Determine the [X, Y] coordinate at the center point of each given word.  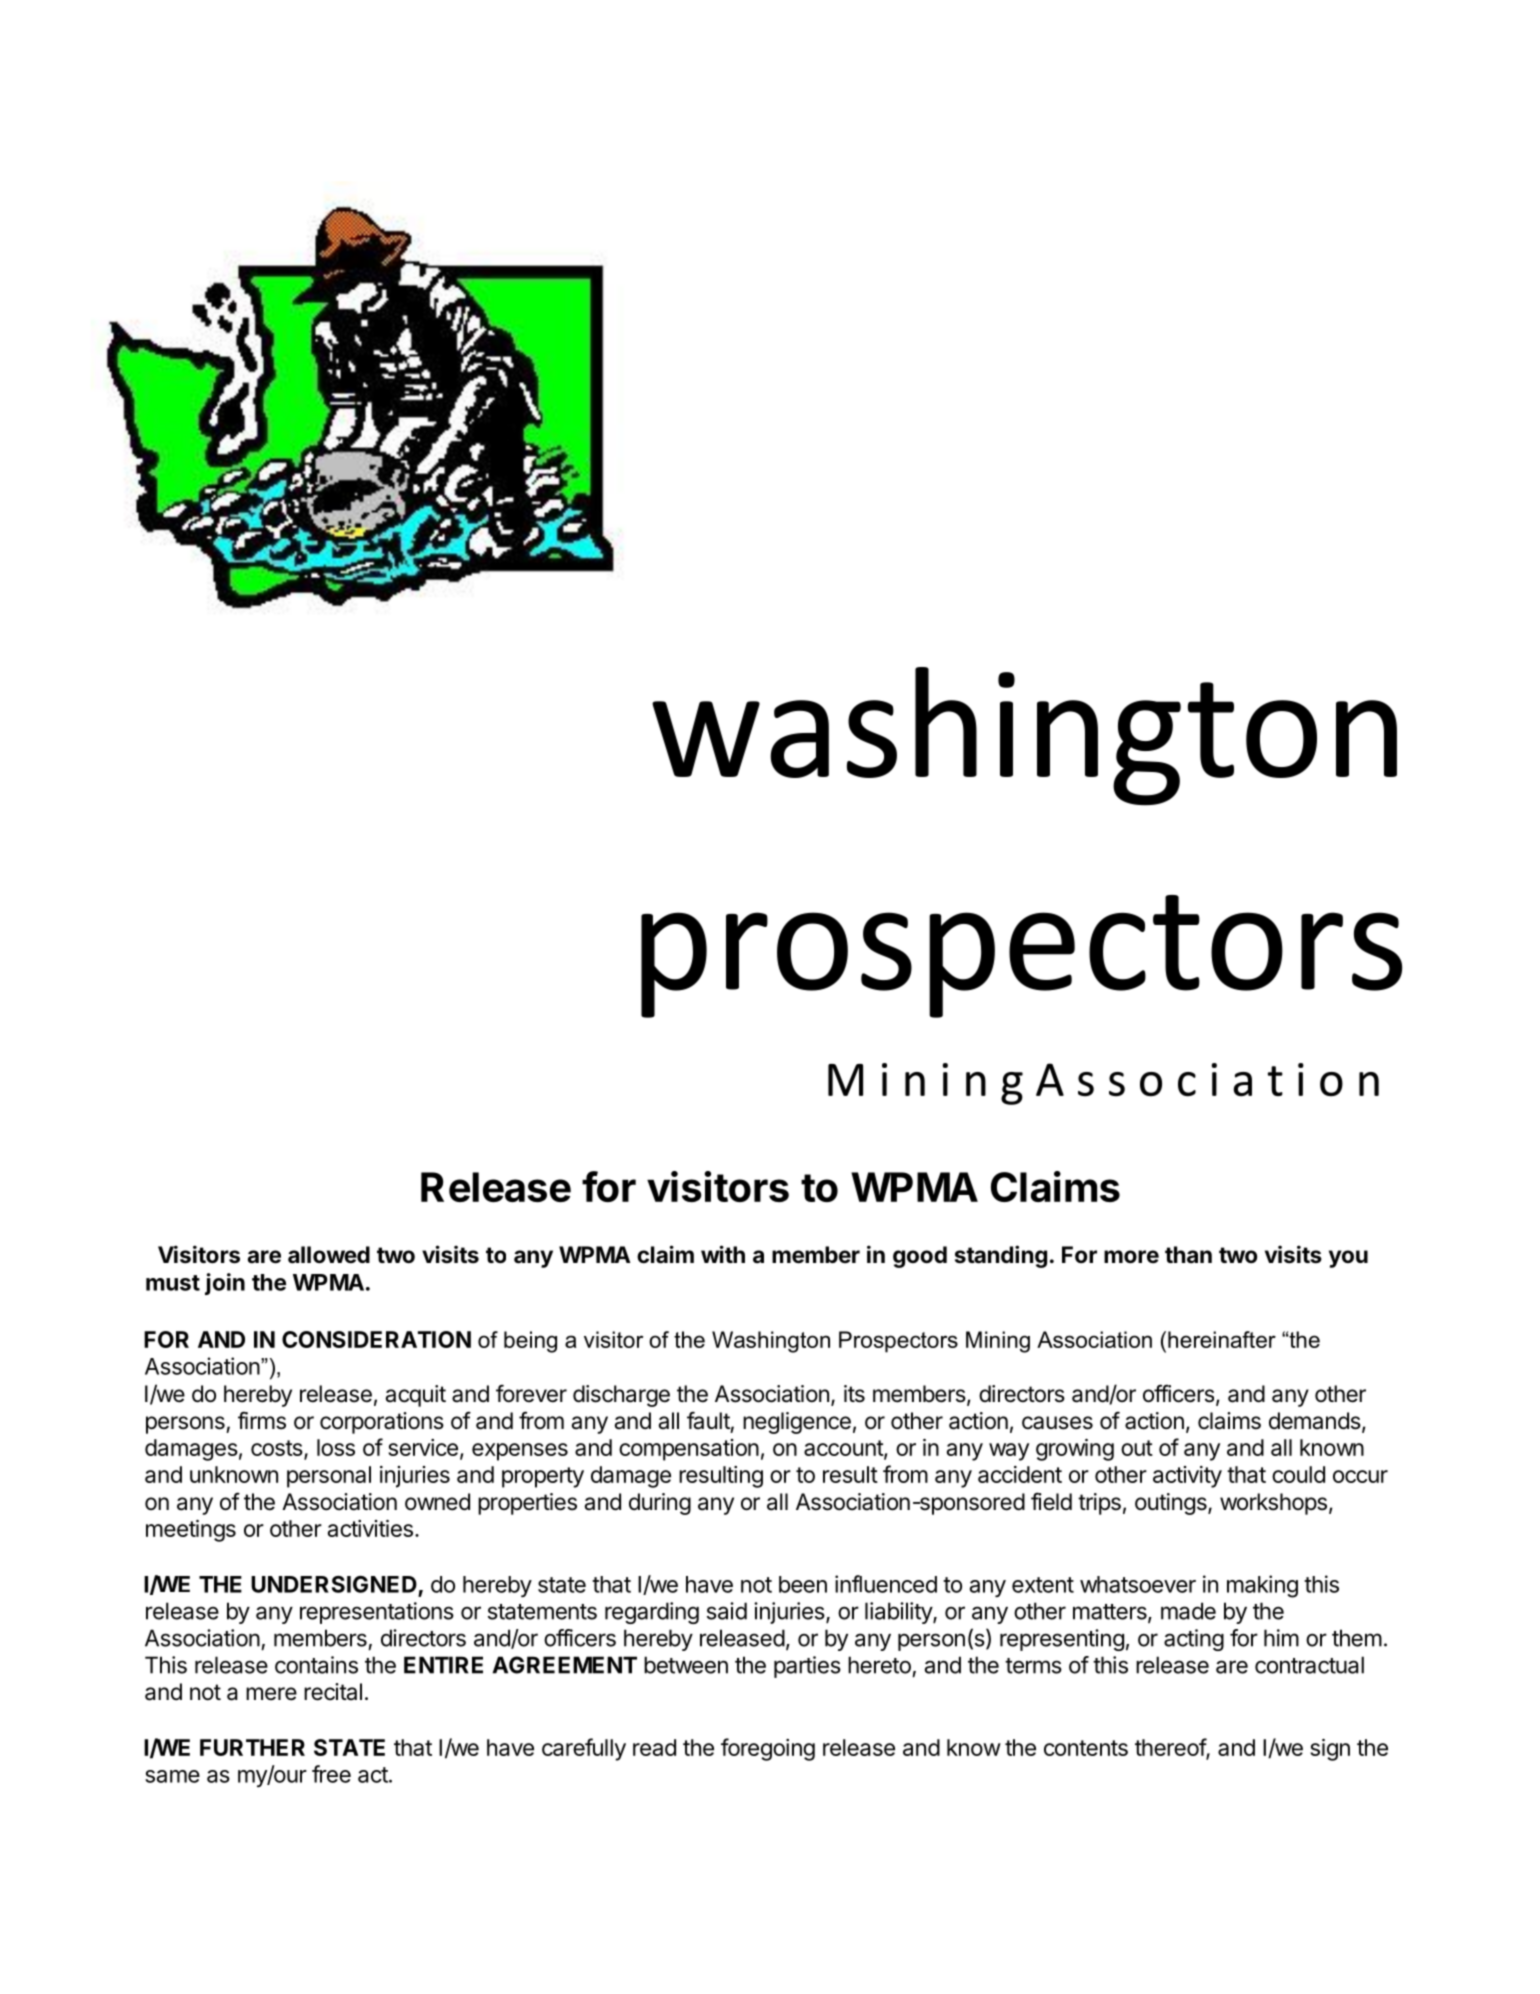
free [331, 1774]
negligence [797, 1423]
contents [1086, 1748]
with [723, 1254]
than [1188, 1255]
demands [1316, 1422]
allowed [329, 1255]
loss [336, 1447]
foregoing [768, 1749]
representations [377, 1613]
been [803, 1584]
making [1262, 1586]
